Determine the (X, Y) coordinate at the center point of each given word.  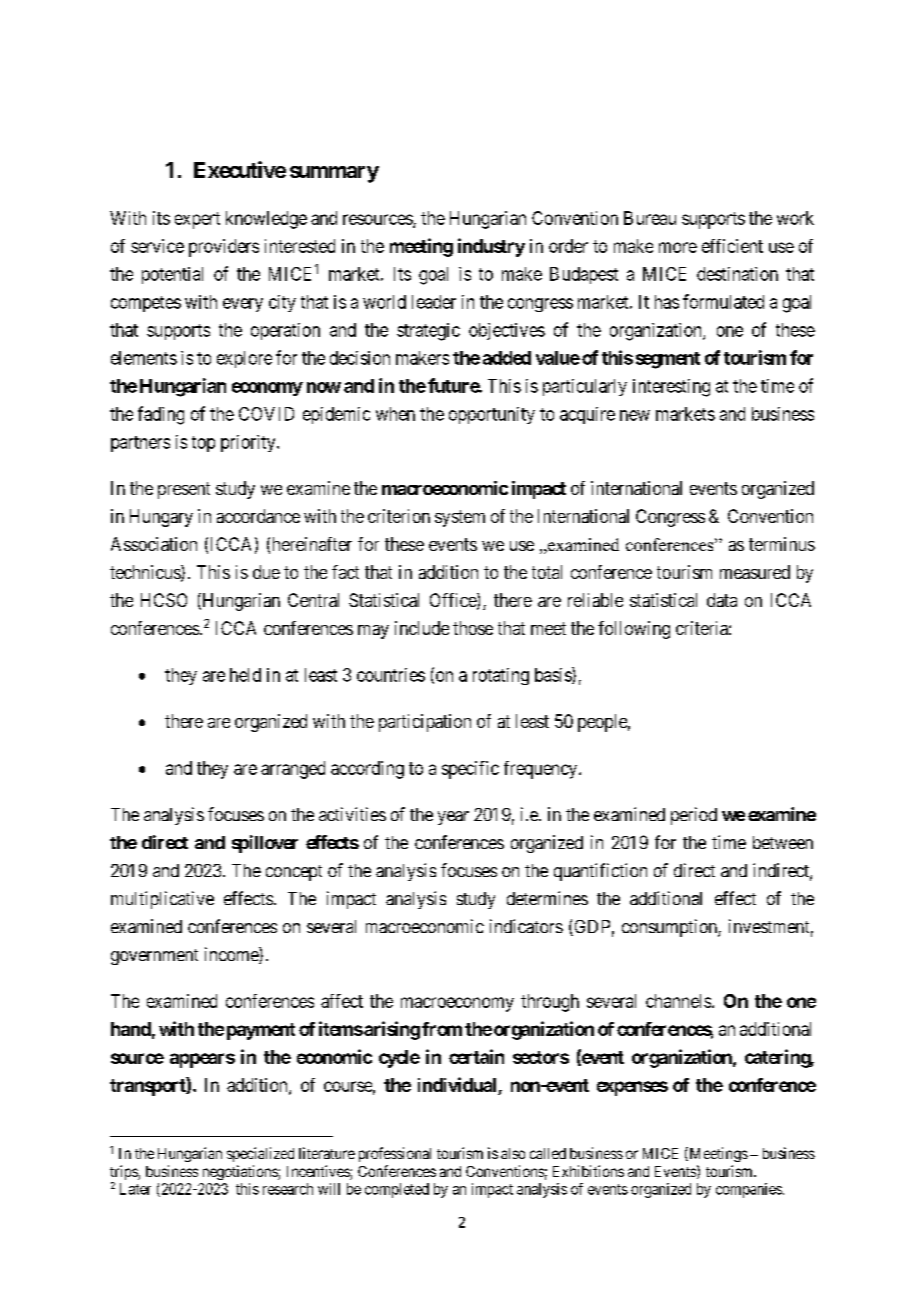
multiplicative (162, 900)
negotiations (241, 1172)
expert (197, 220)
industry (491, 247)
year (453, 818)
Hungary (161, 518)
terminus (782, 544)
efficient (732, 246)
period (694, 816)
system (460, 518)
